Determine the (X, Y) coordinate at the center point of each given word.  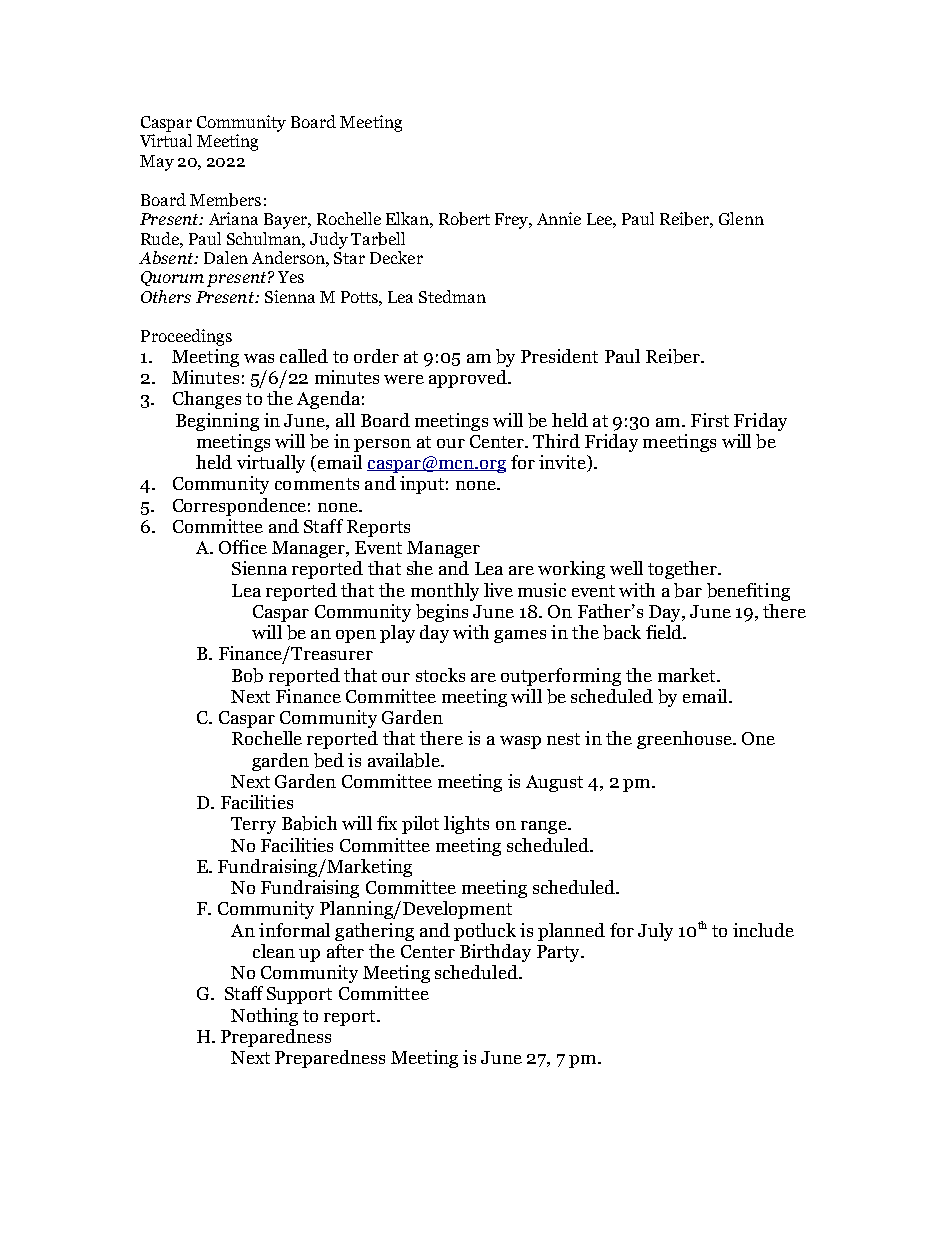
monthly (445, 592)
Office (243, 547)
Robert (464, 219)
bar (688, 590)
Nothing (264, 1017)
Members (225, 200)
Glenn (741, 218)
